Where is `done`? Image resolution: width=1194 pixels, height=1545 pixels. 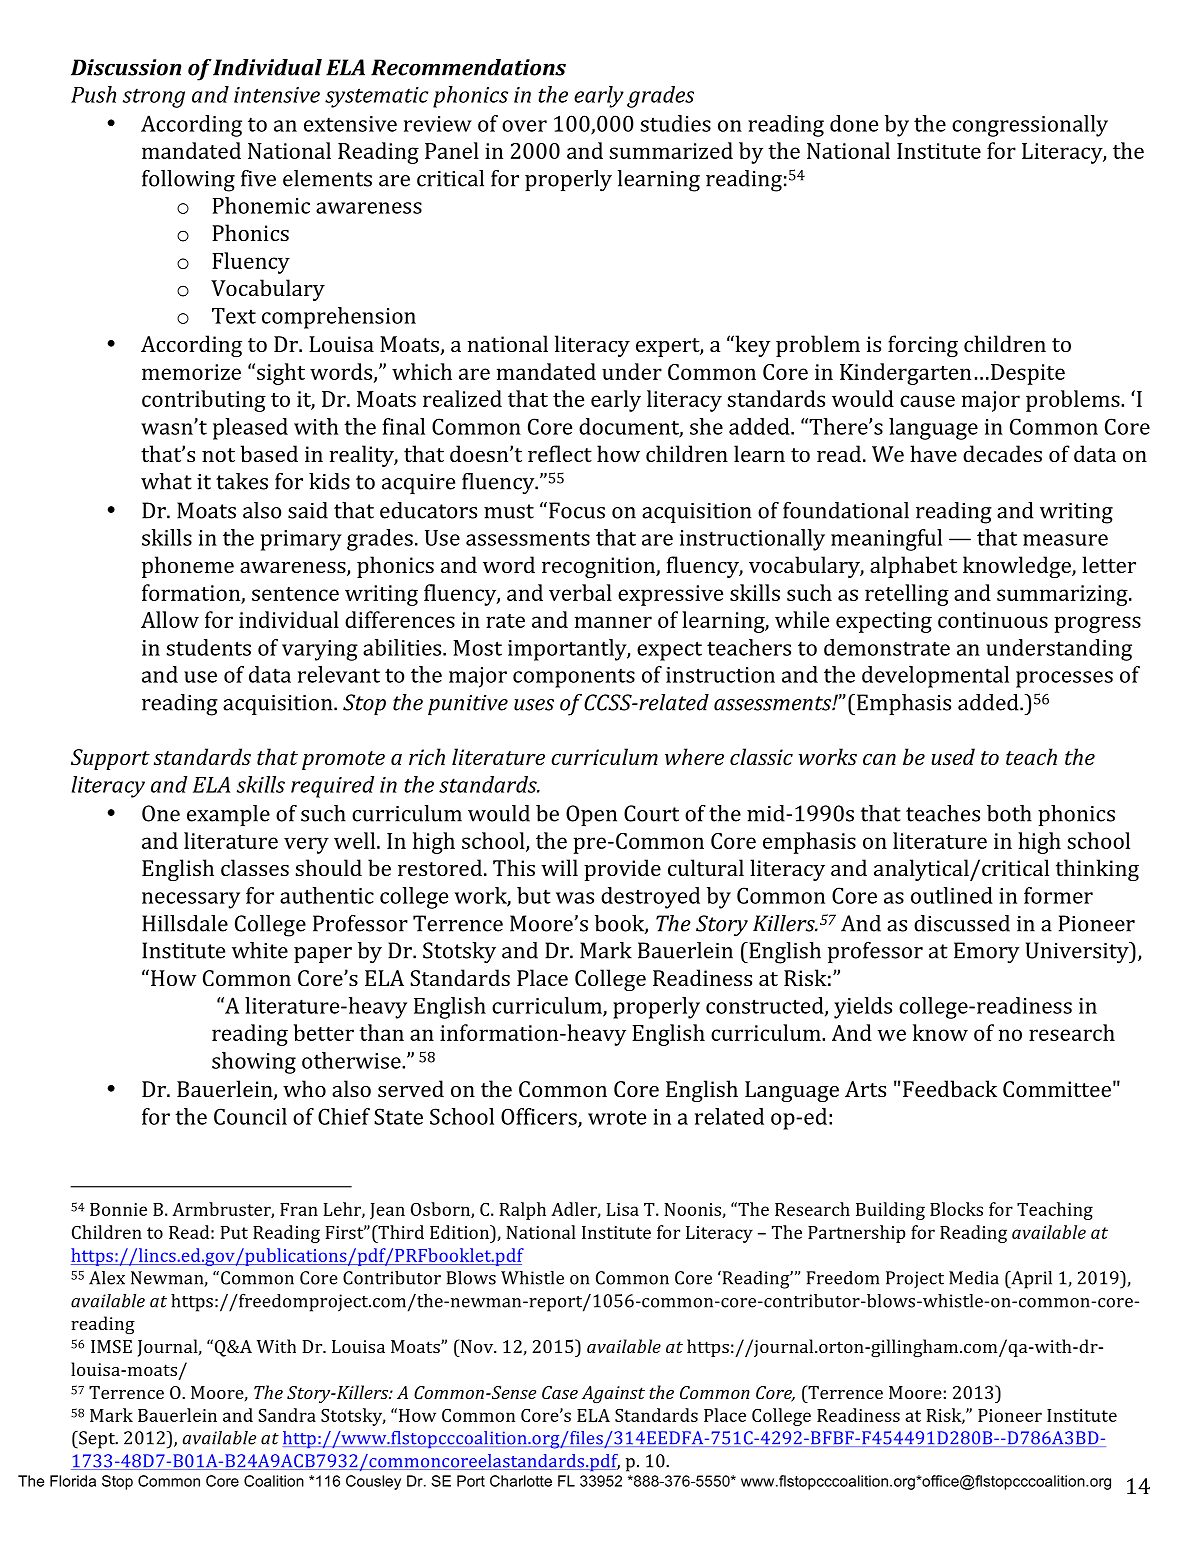
done is located at coordinates (854, 123).
